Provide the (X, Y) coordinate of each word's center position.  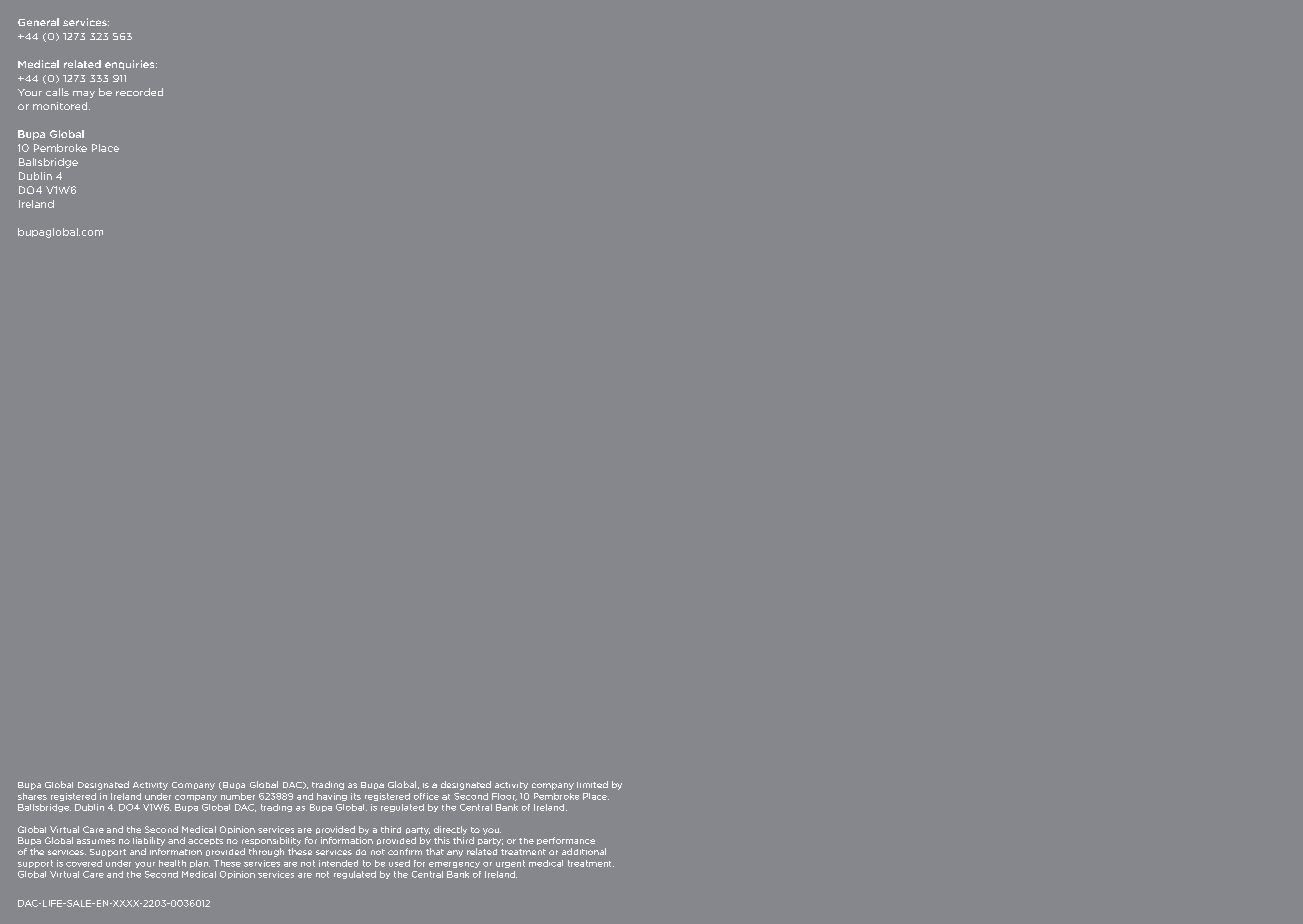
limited (592, 784)
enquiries (131, 65)
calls (57, 92)
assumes (96, 841)
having (332, 797)
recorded (139, 92)
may (84, 94)
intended (338, 863)
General (38, 22)
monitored (61, 106)
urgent (510, 864)
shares (32, 796)
